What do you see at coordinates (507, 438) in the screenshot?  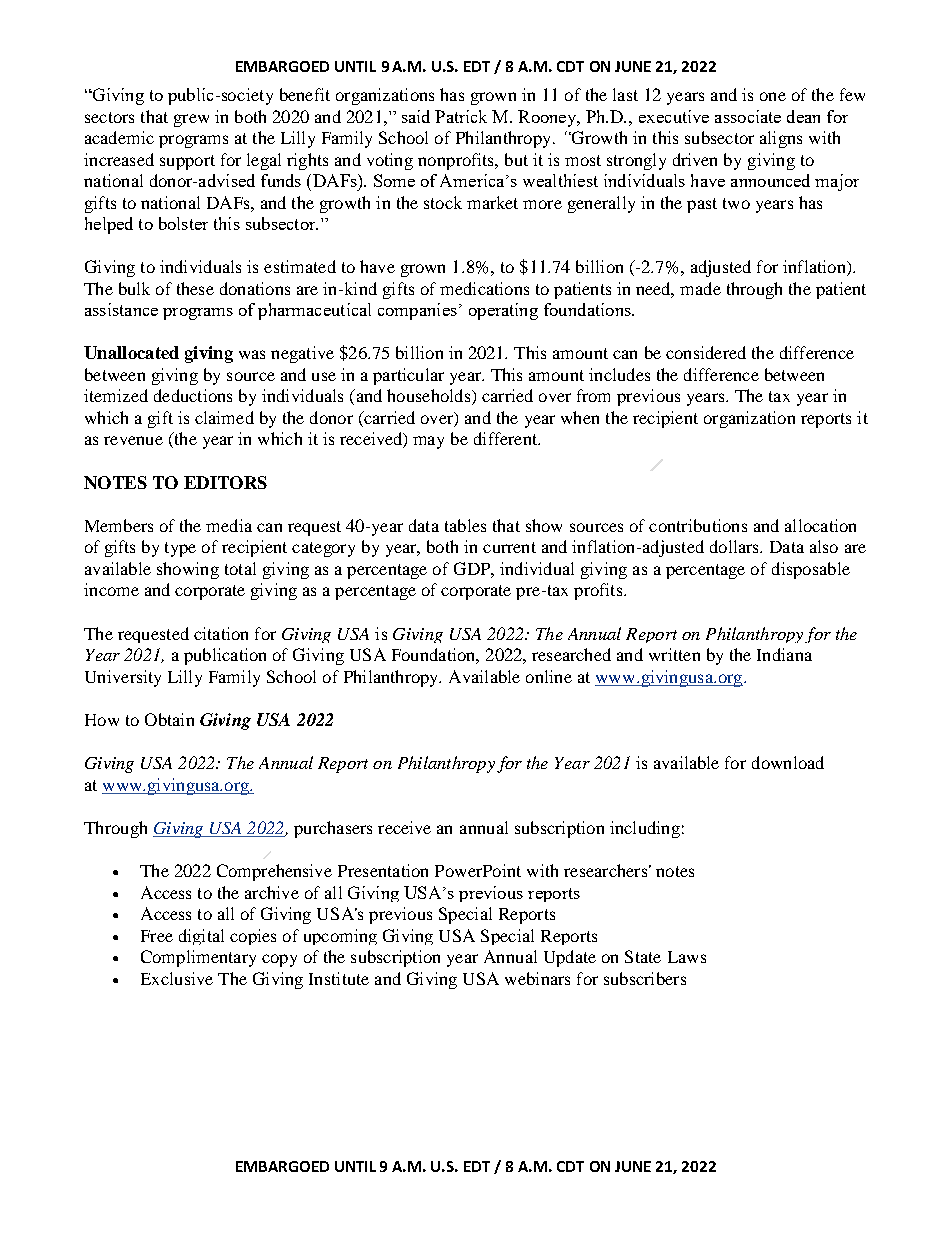 I see `different` at bounding box center [507, 438].
